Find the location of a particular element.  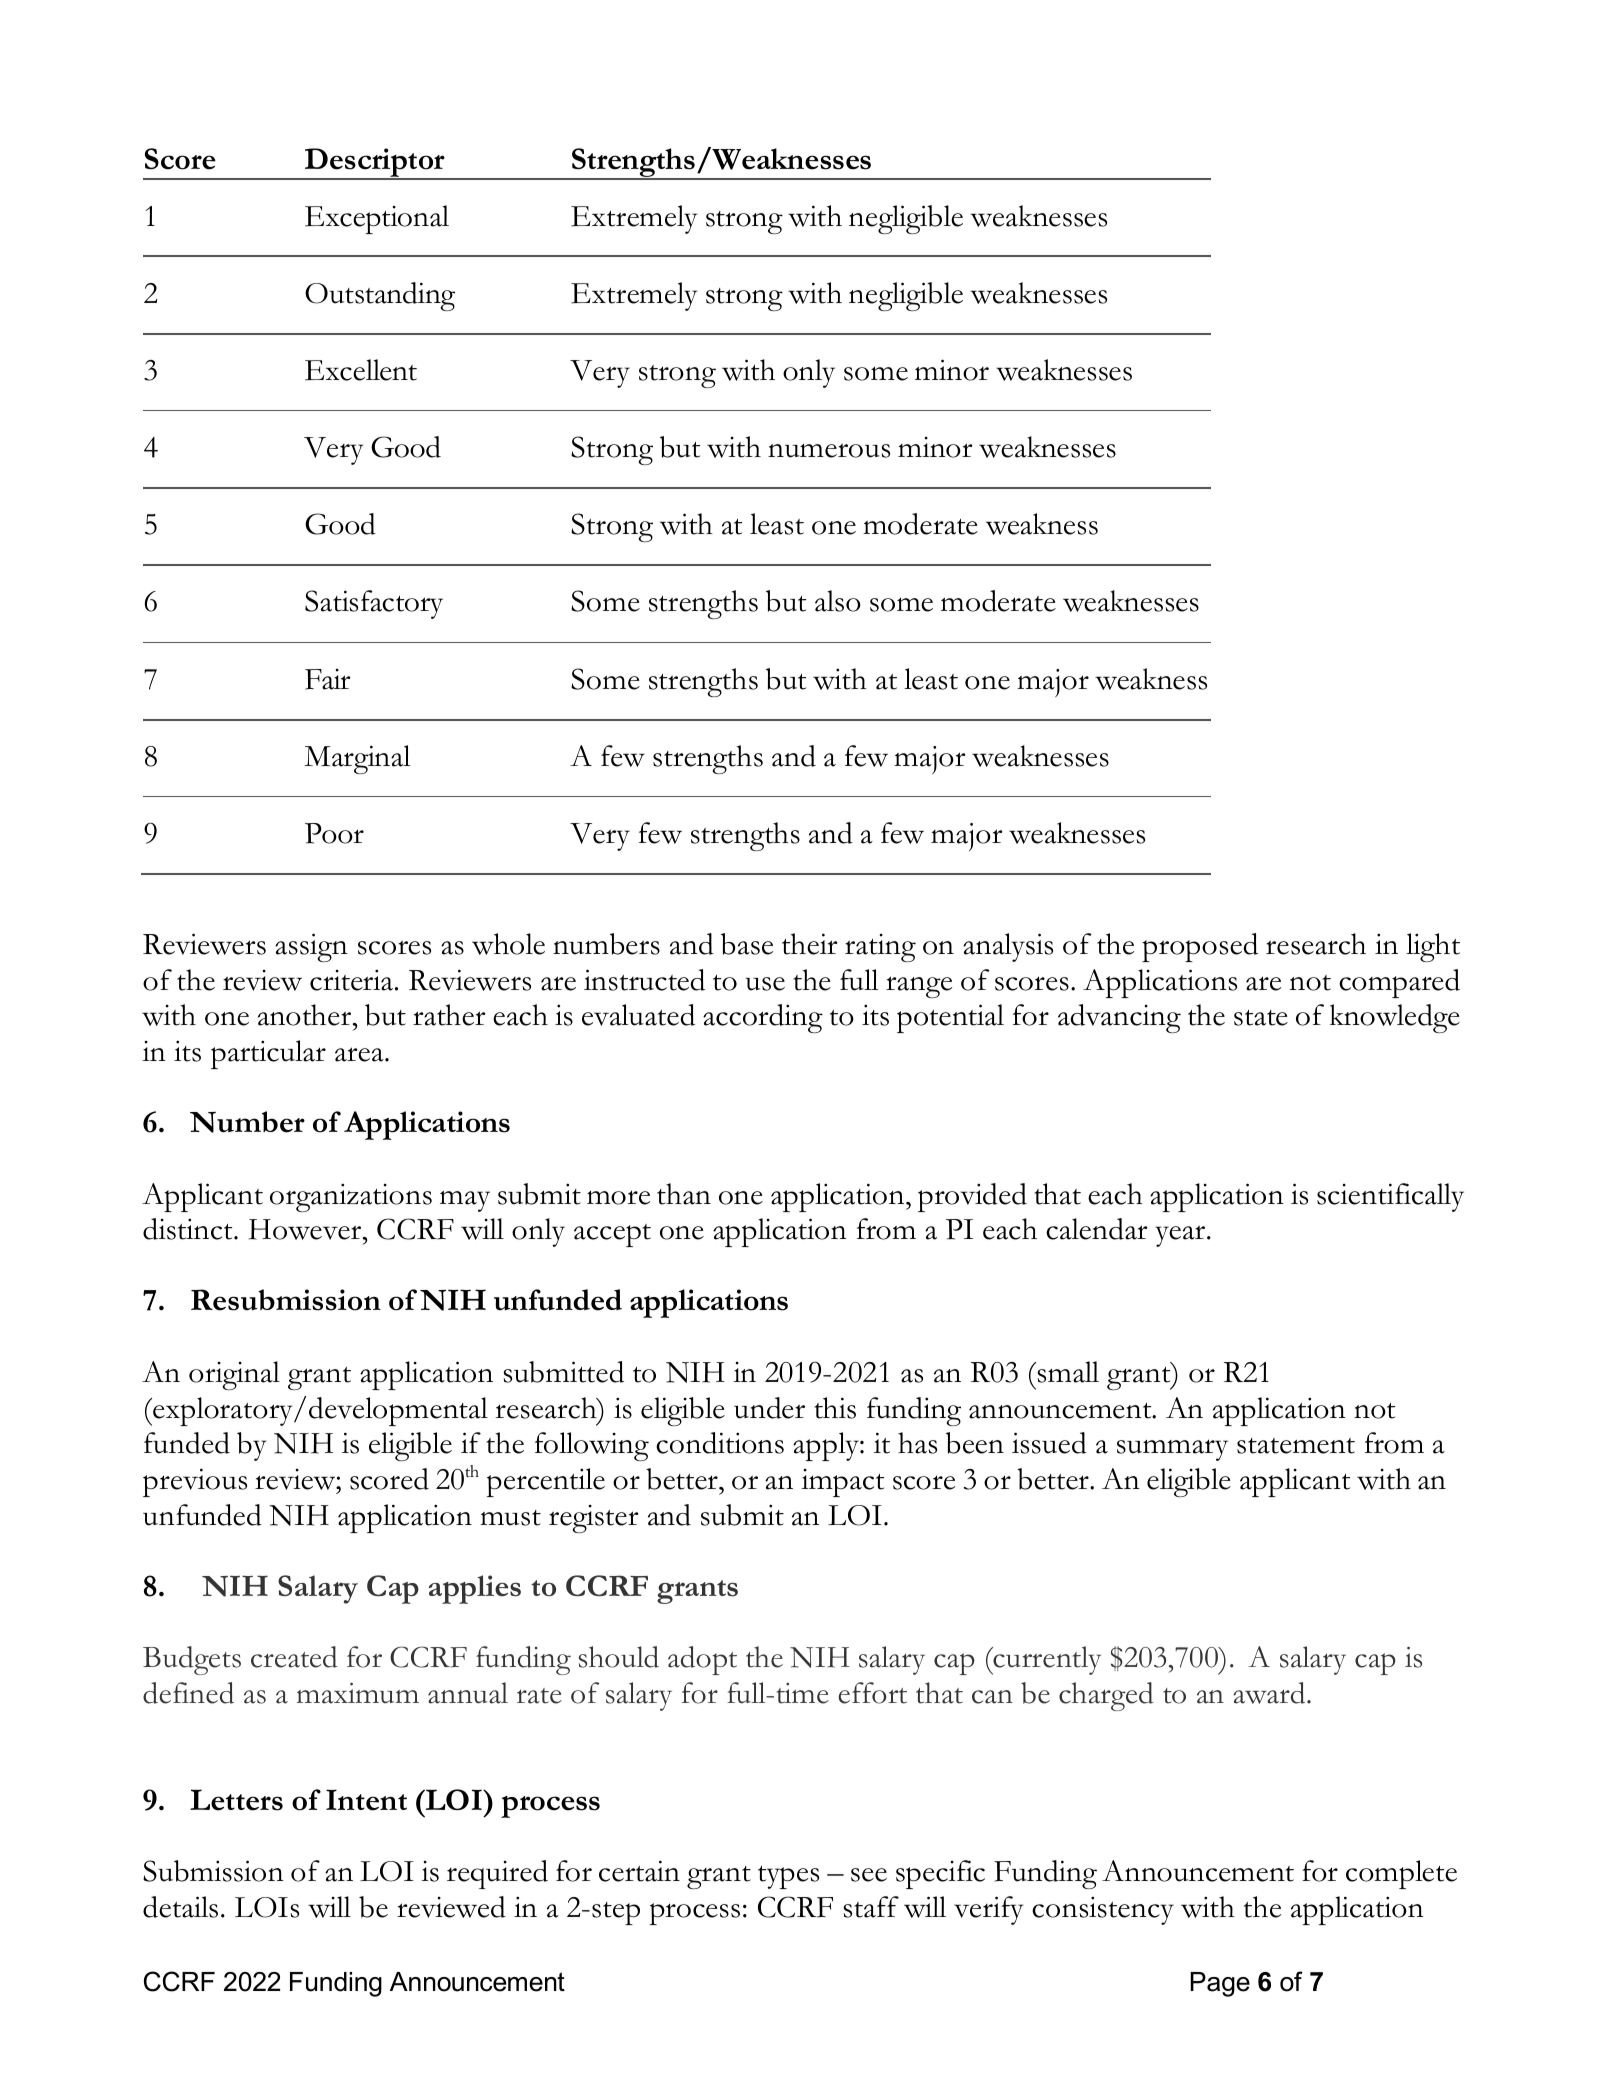

knowledge is located at coordinates (1395, 1018).
